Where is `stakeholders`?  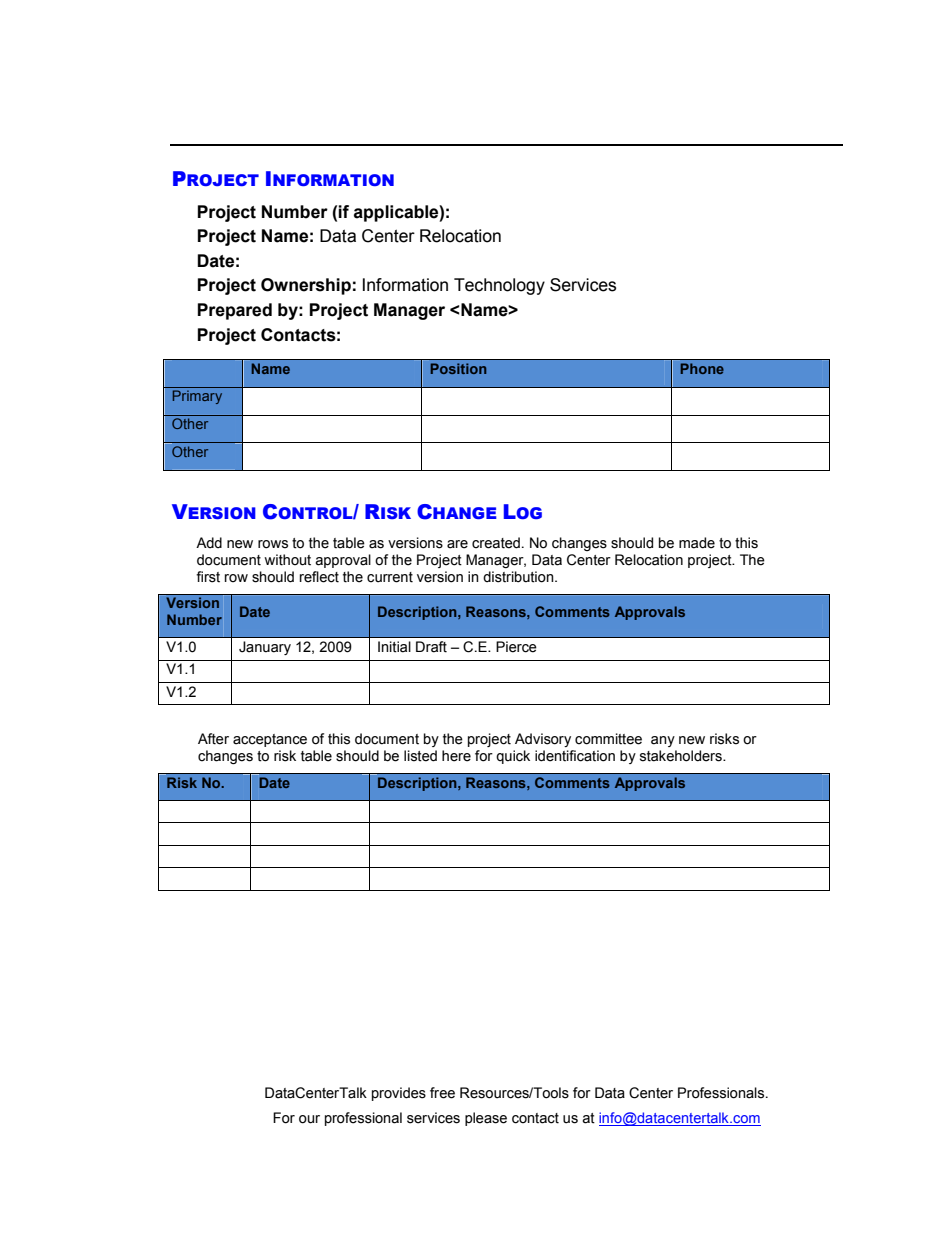
stakeholders is located at coordinates (682, 756).
